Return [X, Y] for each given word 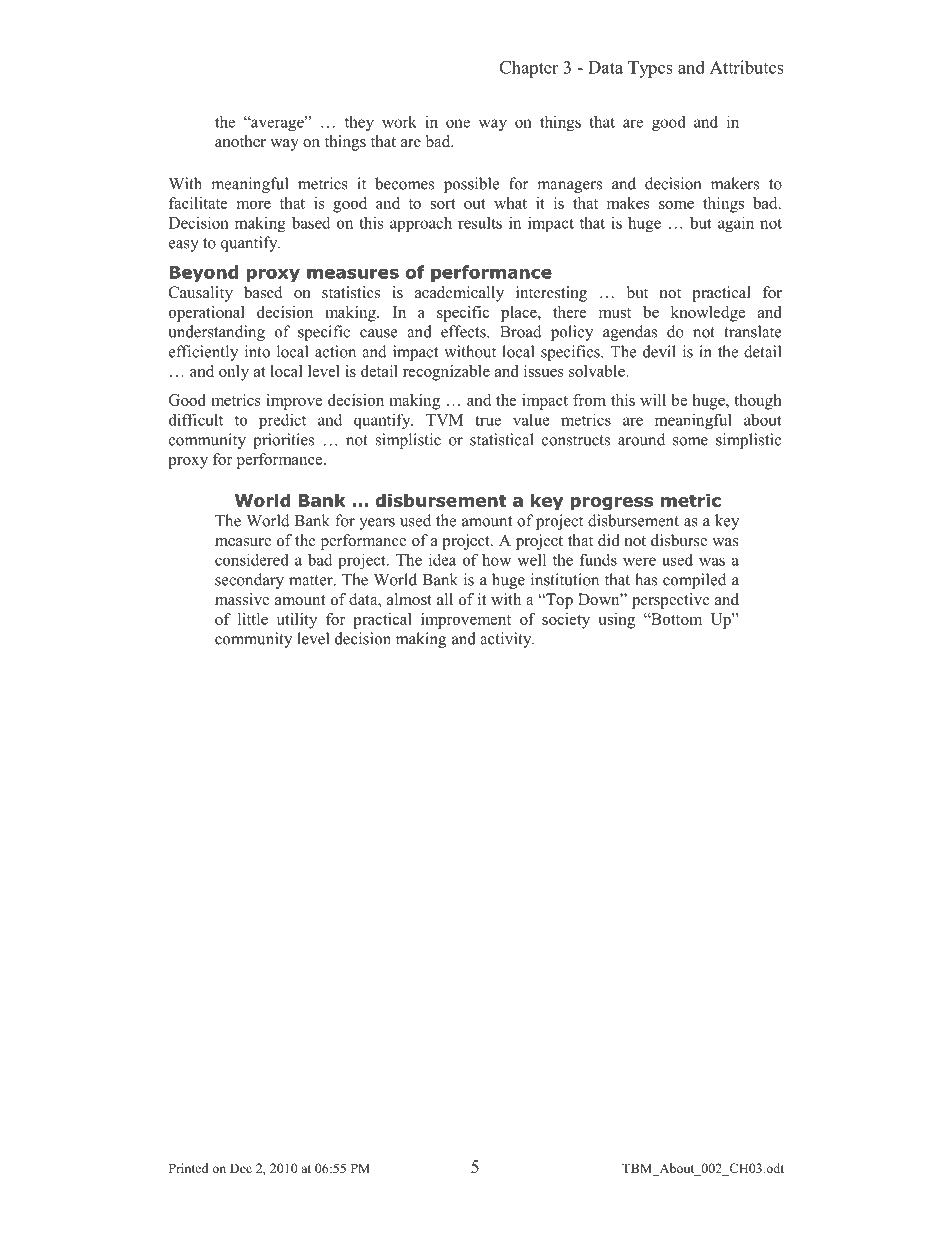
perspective [671, 601]
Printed [188, 1168]
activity [507, 640]
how [496, 559]
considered [252, 559]
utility [297, 621]
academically [459, 294]
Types [650, 69]
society [566, 621]
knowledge [708, 314]
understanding [216, 333]
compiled [694, 581]
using [616, 621]
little [253, 619]
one [458, 123]
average [277, 124]
